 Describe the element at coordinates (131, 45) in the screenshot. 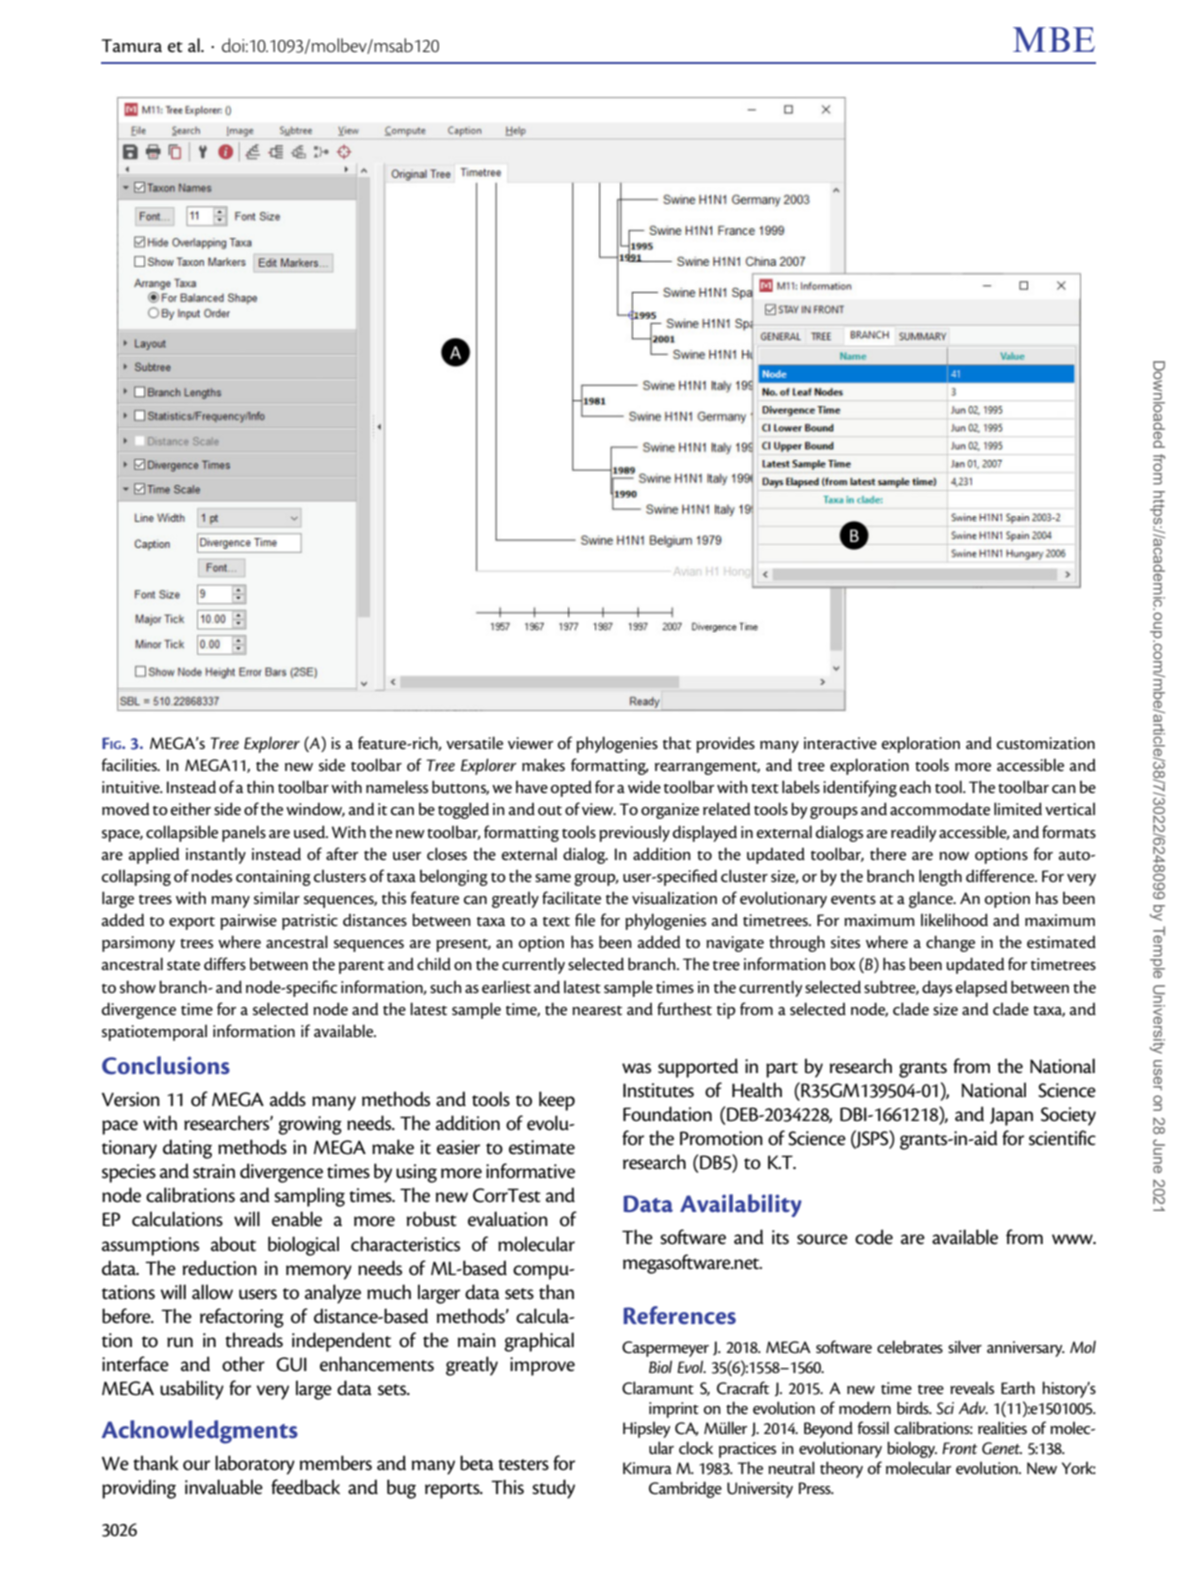

I see `Tamura` at that location.
